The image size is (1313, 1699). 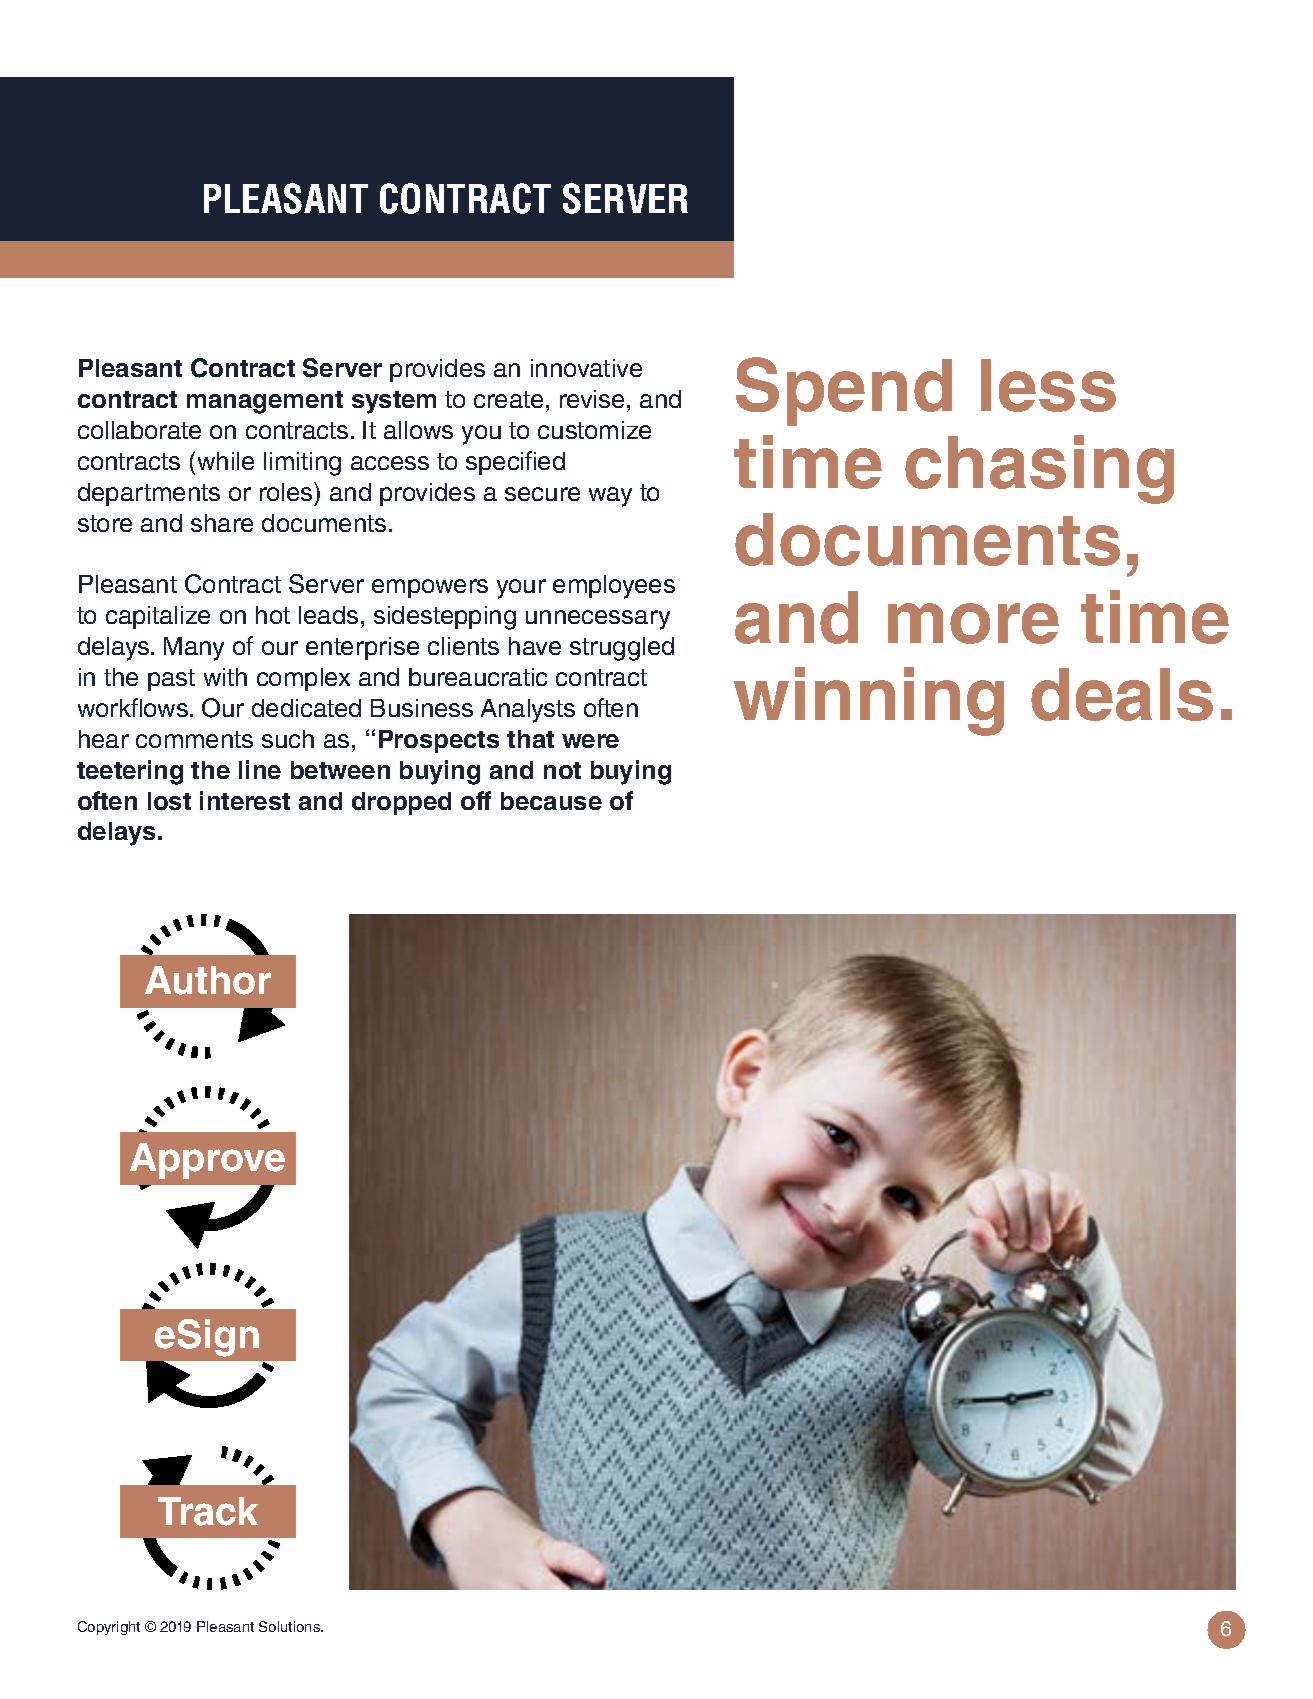 I want to click on because, so click(x=551, y=801).
